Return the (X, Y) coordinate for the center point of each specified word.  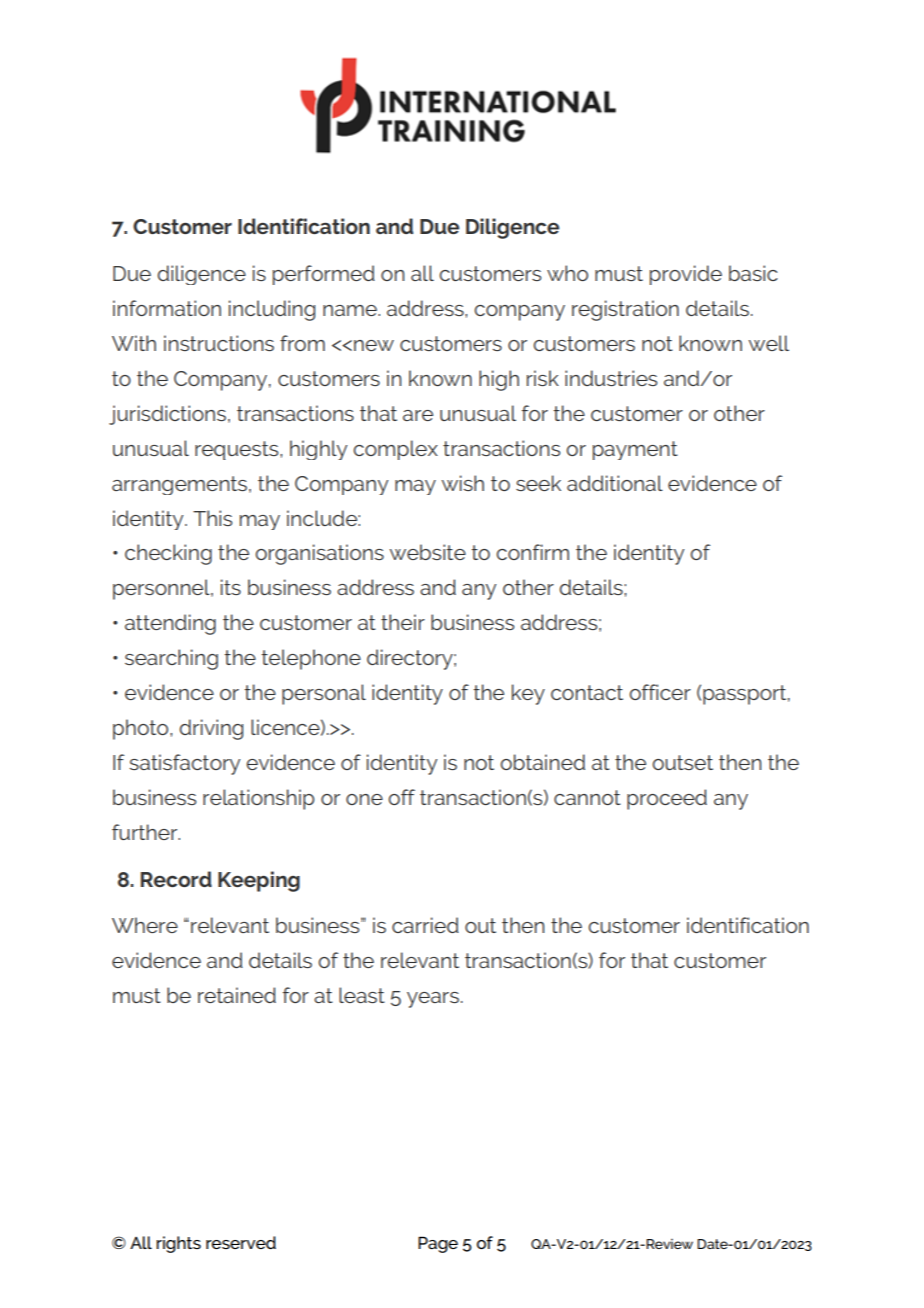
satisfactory (184, 764)
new (374, 345)
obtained (542, 762)
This (212, 518)
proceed (667, 799)
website (427, 552)
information (167, 308)
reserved (241, 1242)
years (433, 1000)
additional (615, 483)
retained (237, 995)
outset (682, 762)
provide (686, 275)
